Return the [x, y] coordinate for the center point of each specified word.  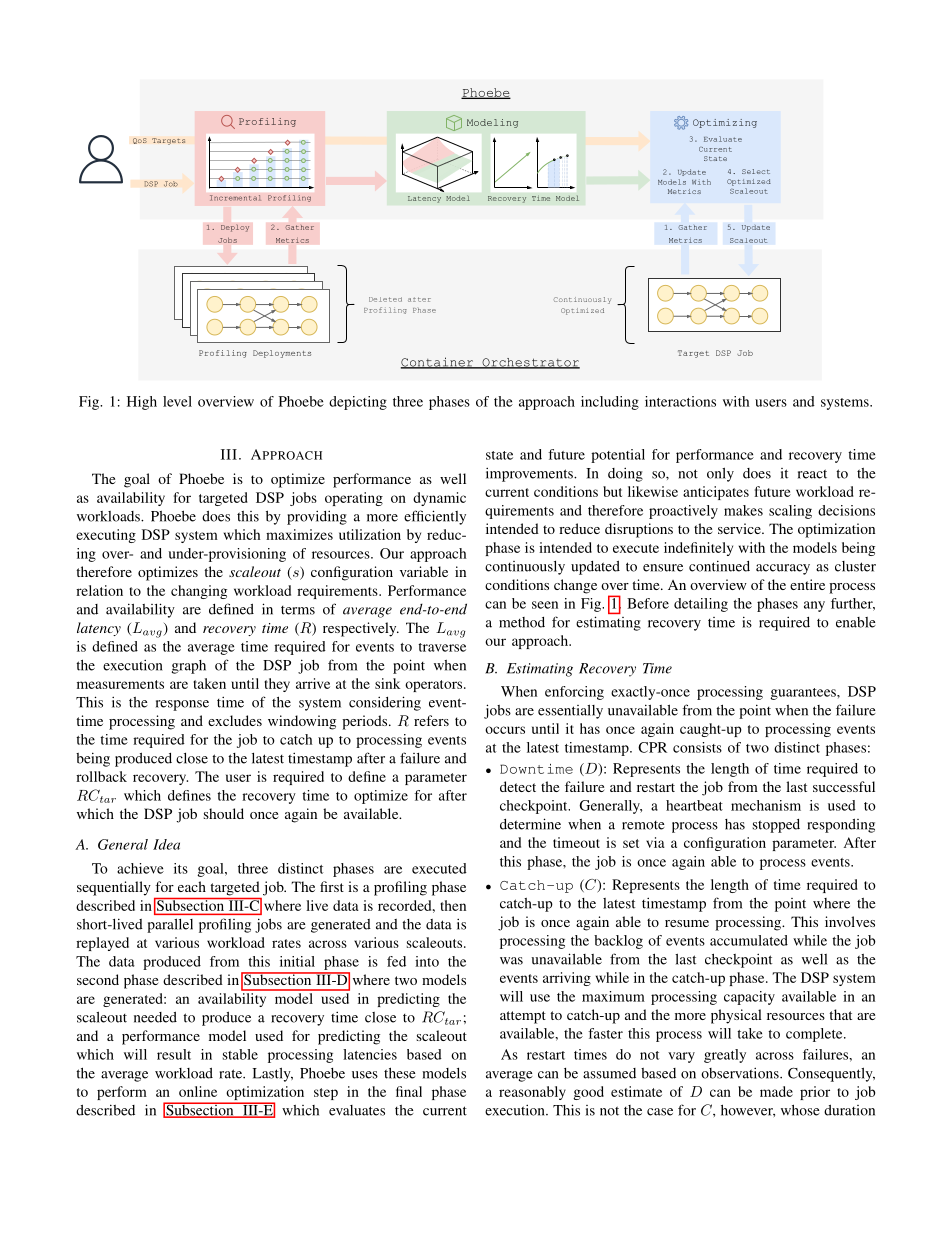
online [198, 1091]
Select [756, 171]
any [814, 606]
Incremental [235, 198]
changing [199, 592]
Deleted [385, 299]
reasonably [532, 1093]
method [522, 622]
